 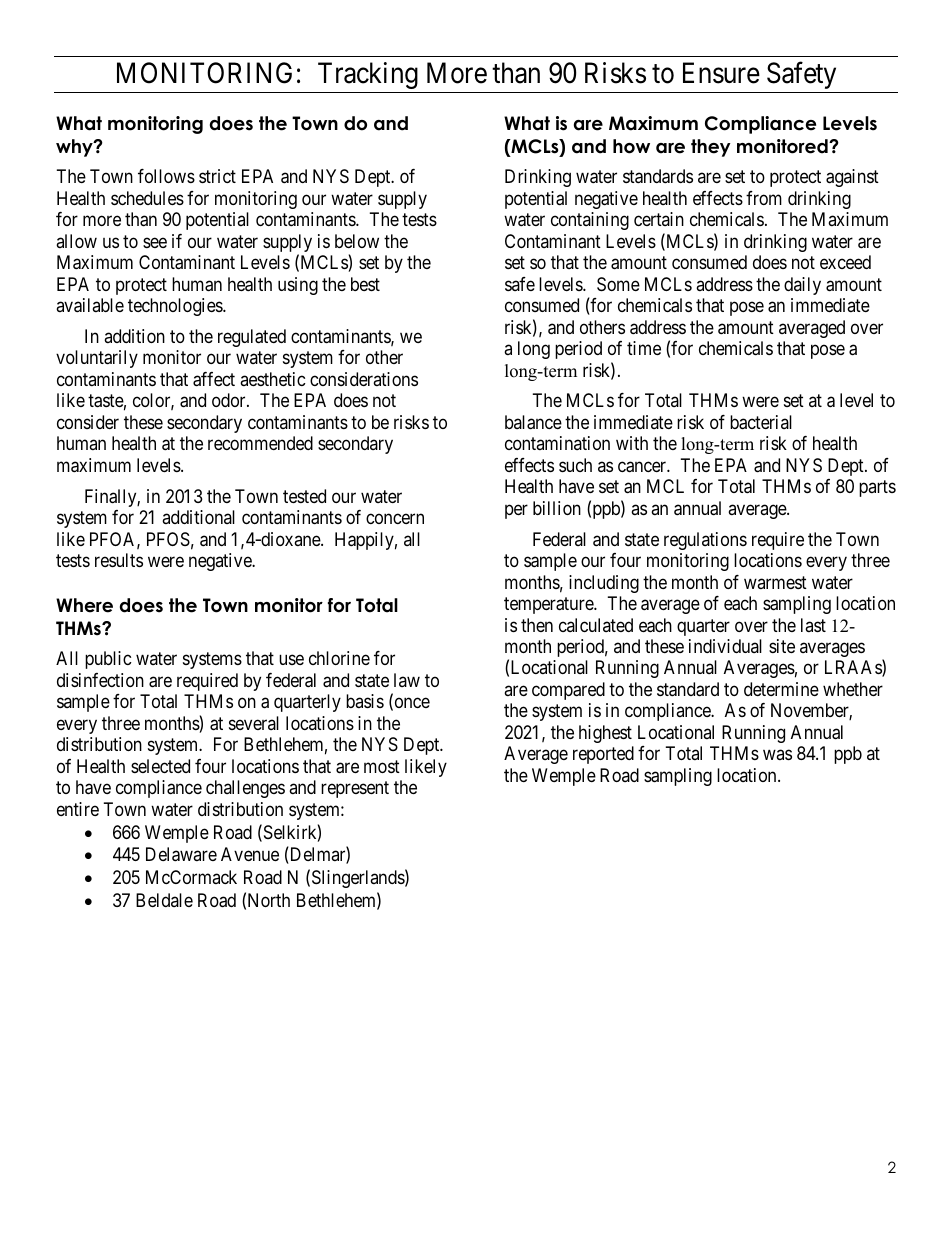 What do you see at coordinates (176, 307) in the screenshot?
I see `technologies` at bounding box center [176, 307].
